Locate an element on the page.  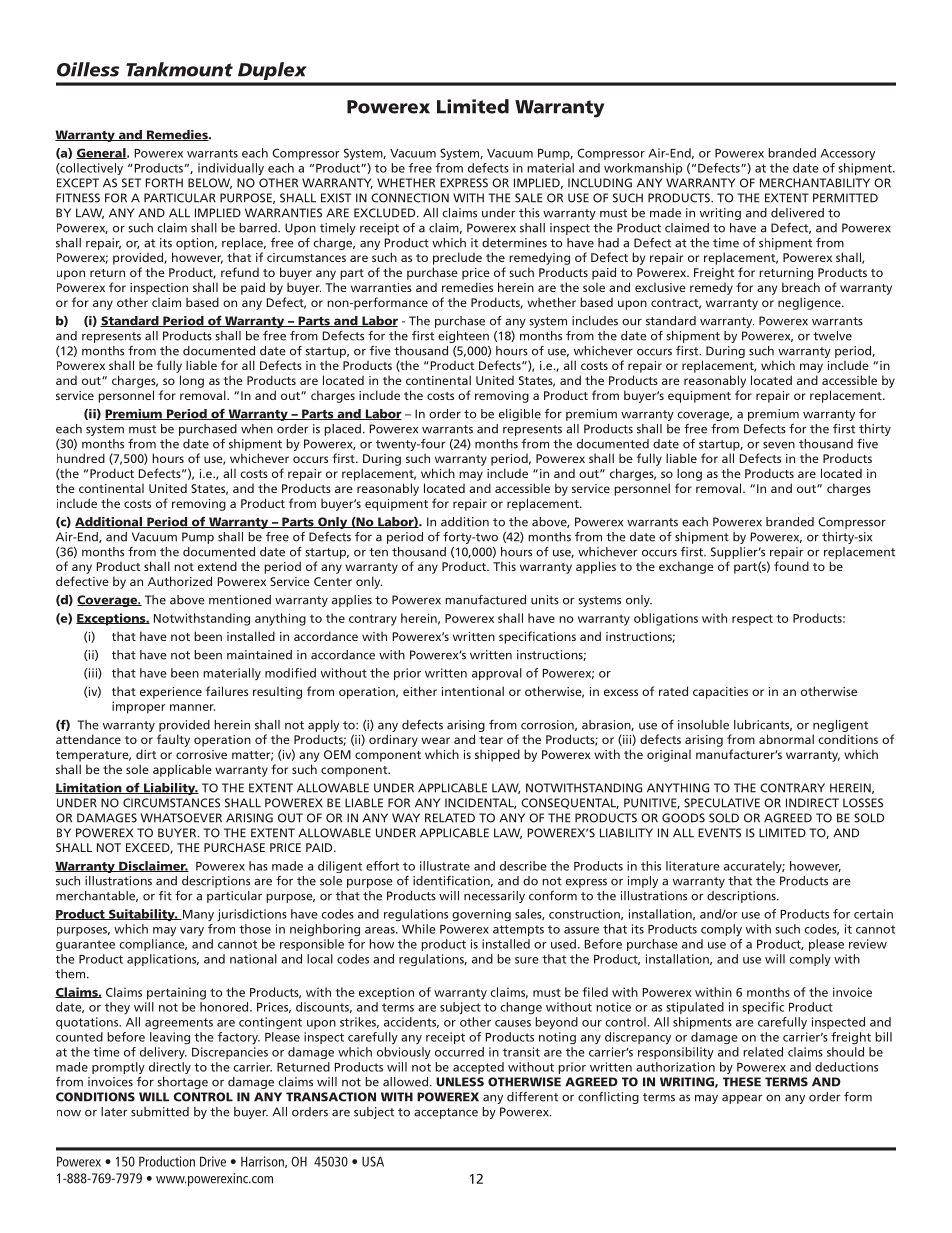
Authorized is located at coordinates (180, 581).
